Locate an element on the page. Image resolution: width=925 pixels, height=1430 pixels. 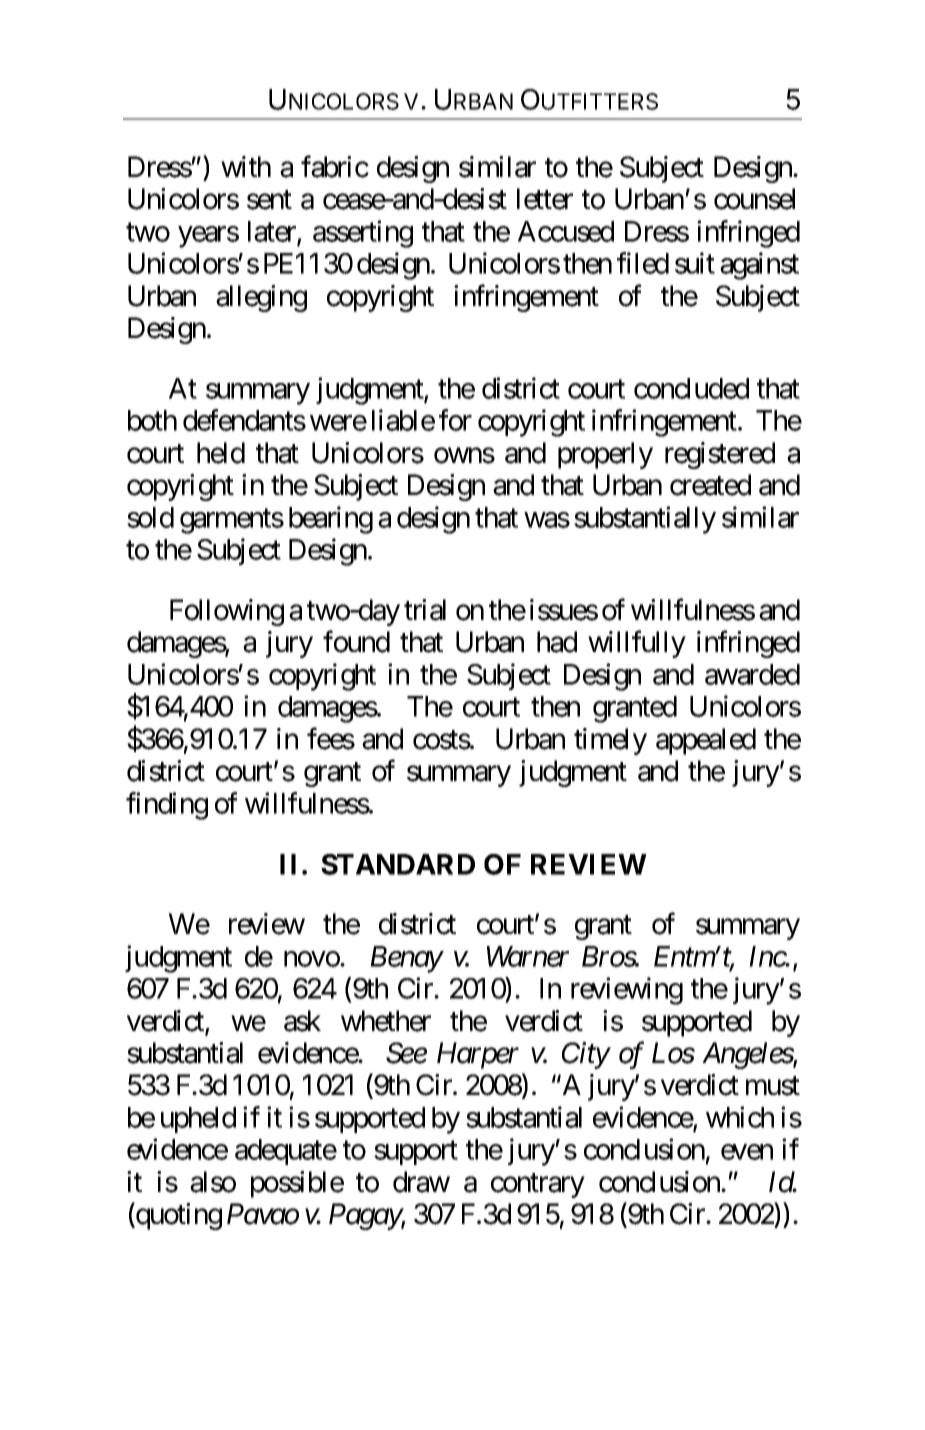
trial is located at coordinates (425, 610).
